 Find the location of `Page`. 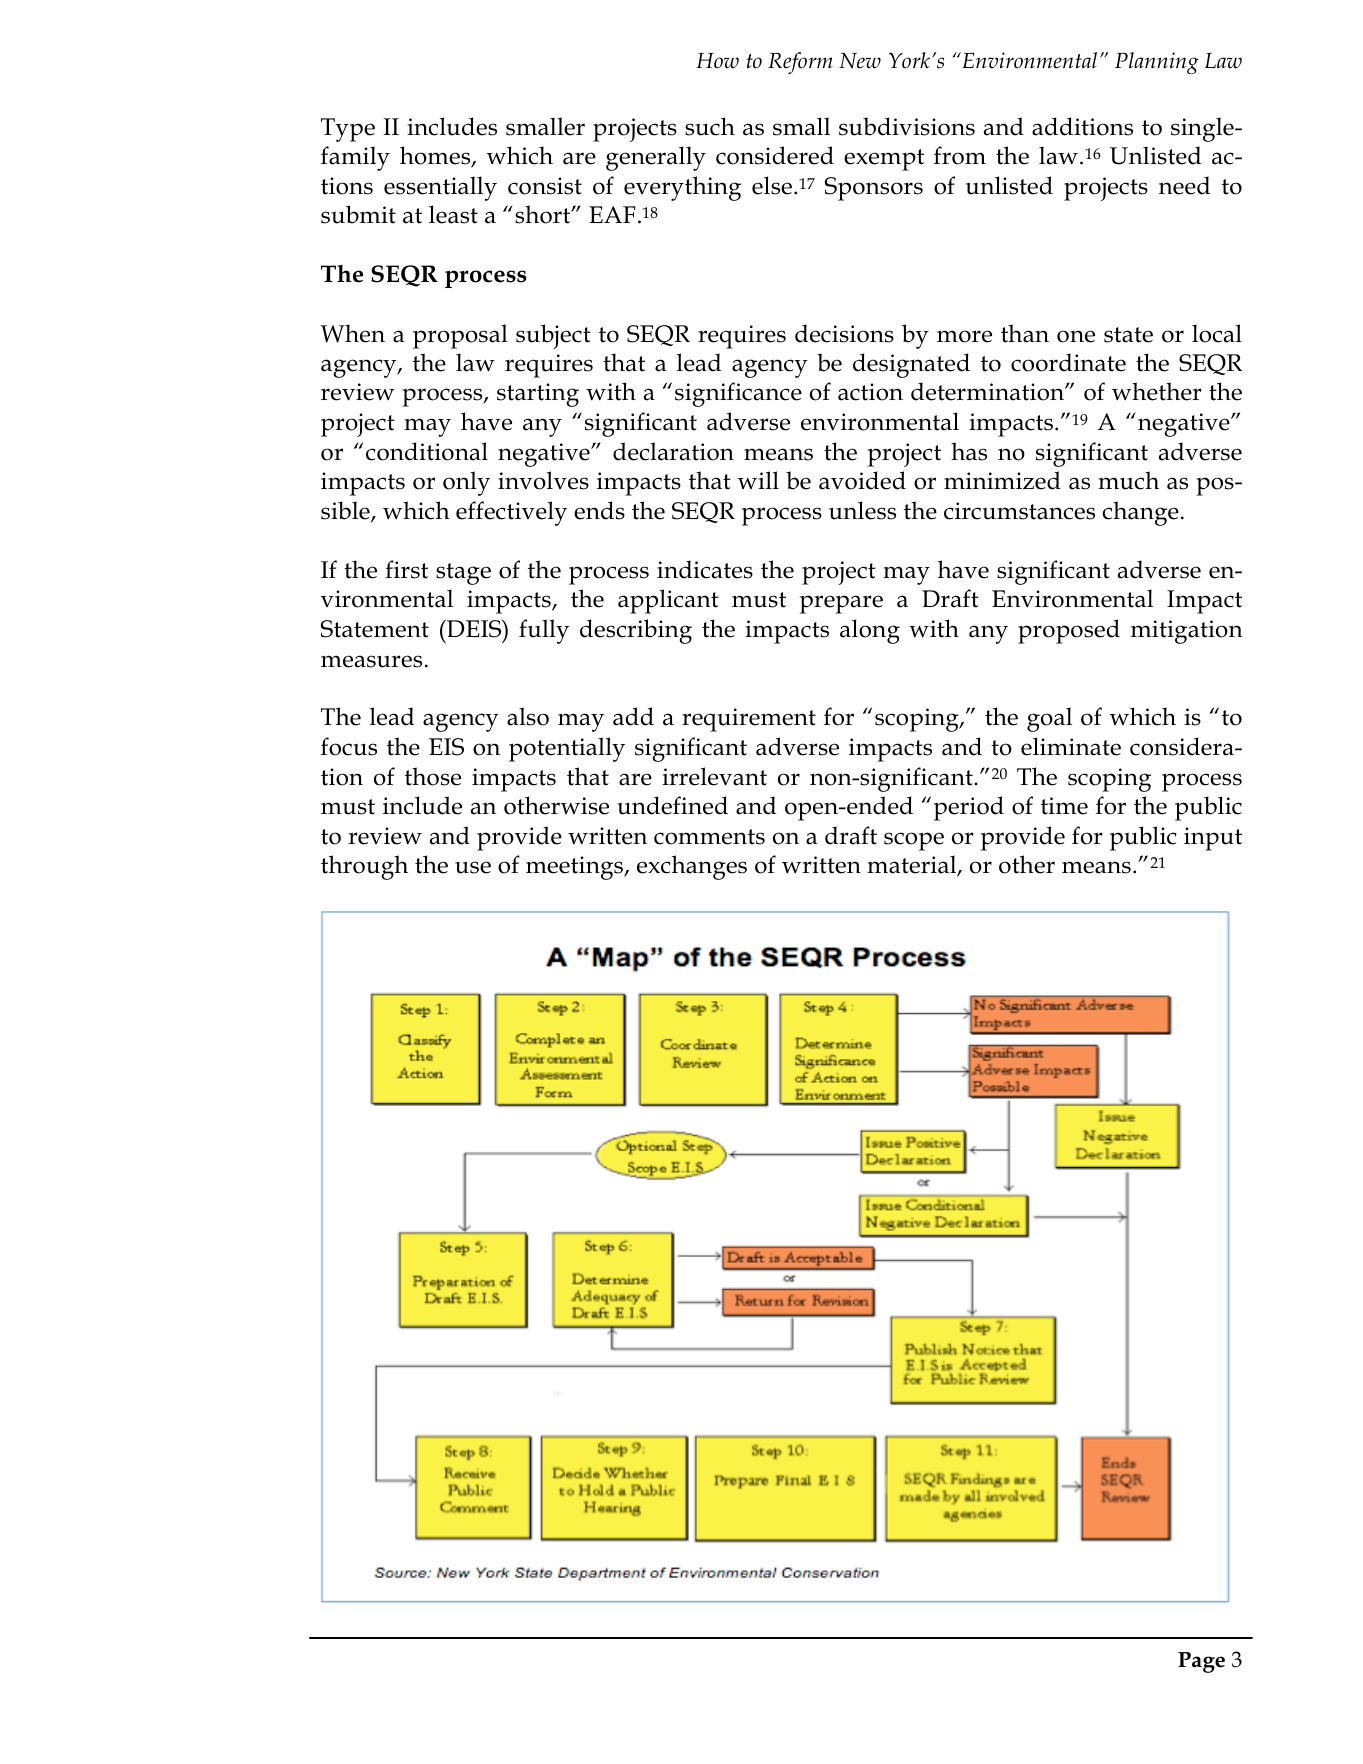

Page is located at coordinates (1201, 1662).
